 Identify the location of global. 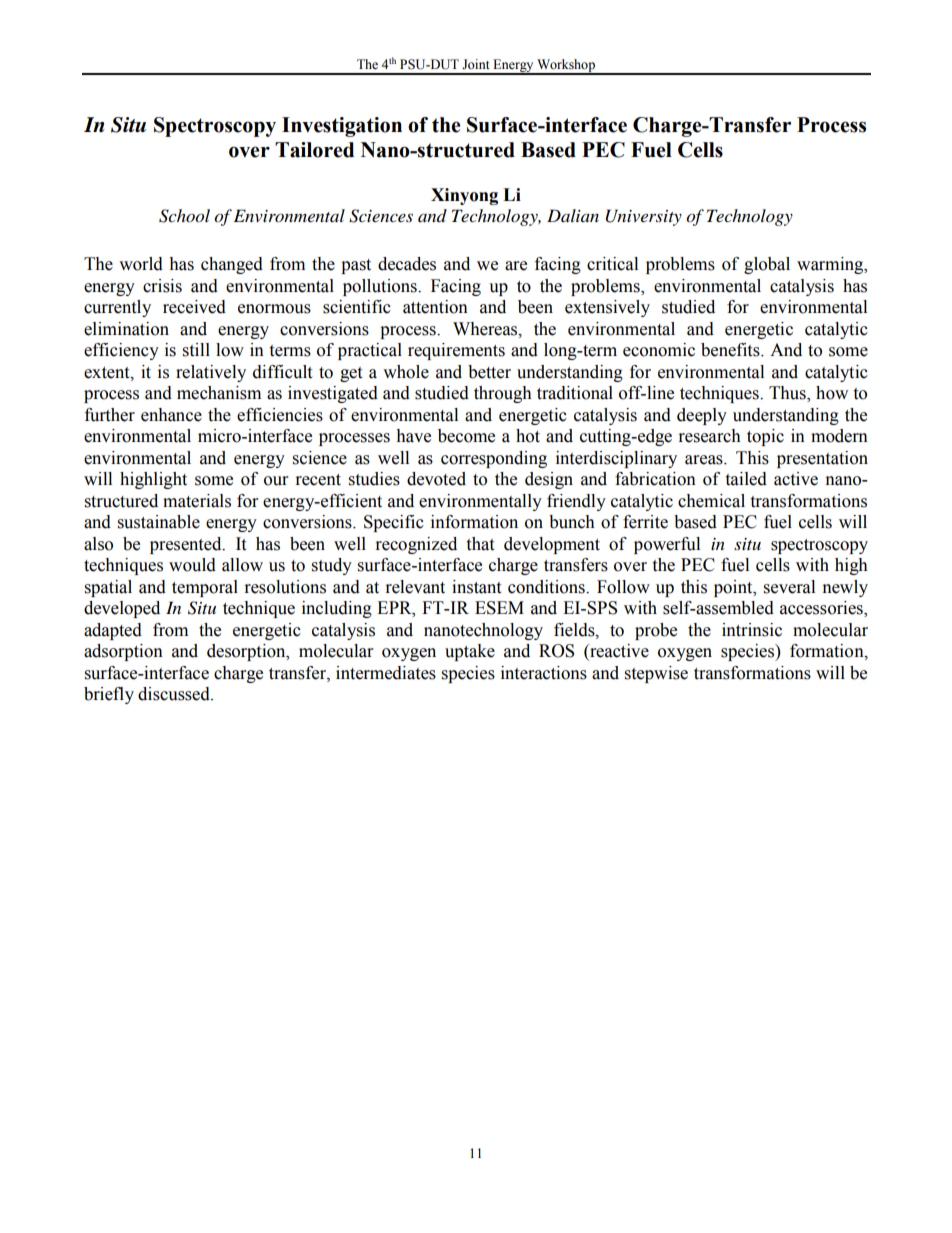
(767, 265).
